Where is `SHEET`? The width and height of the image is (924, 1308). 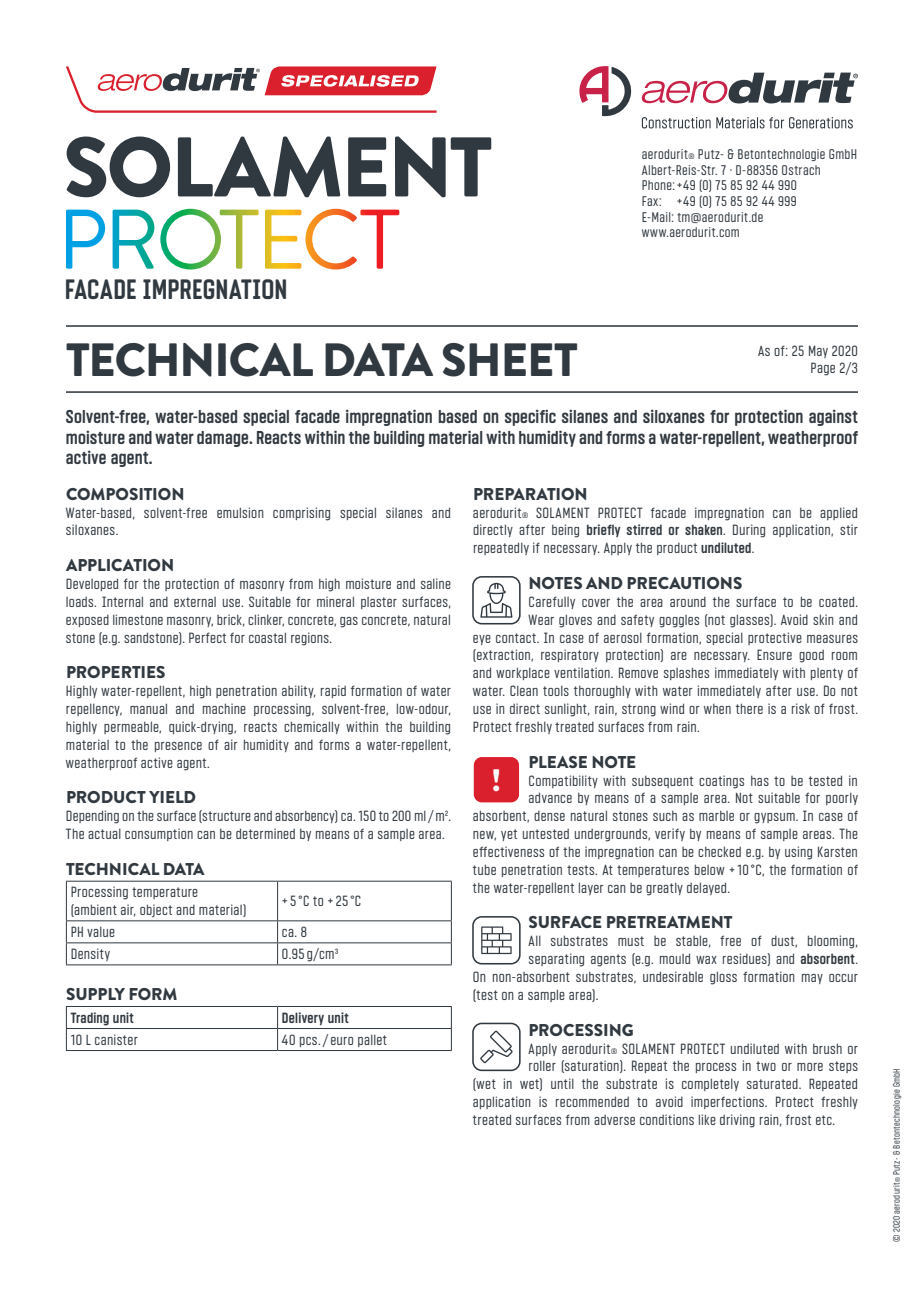 SHEET is located at coordinates (510, 360).
